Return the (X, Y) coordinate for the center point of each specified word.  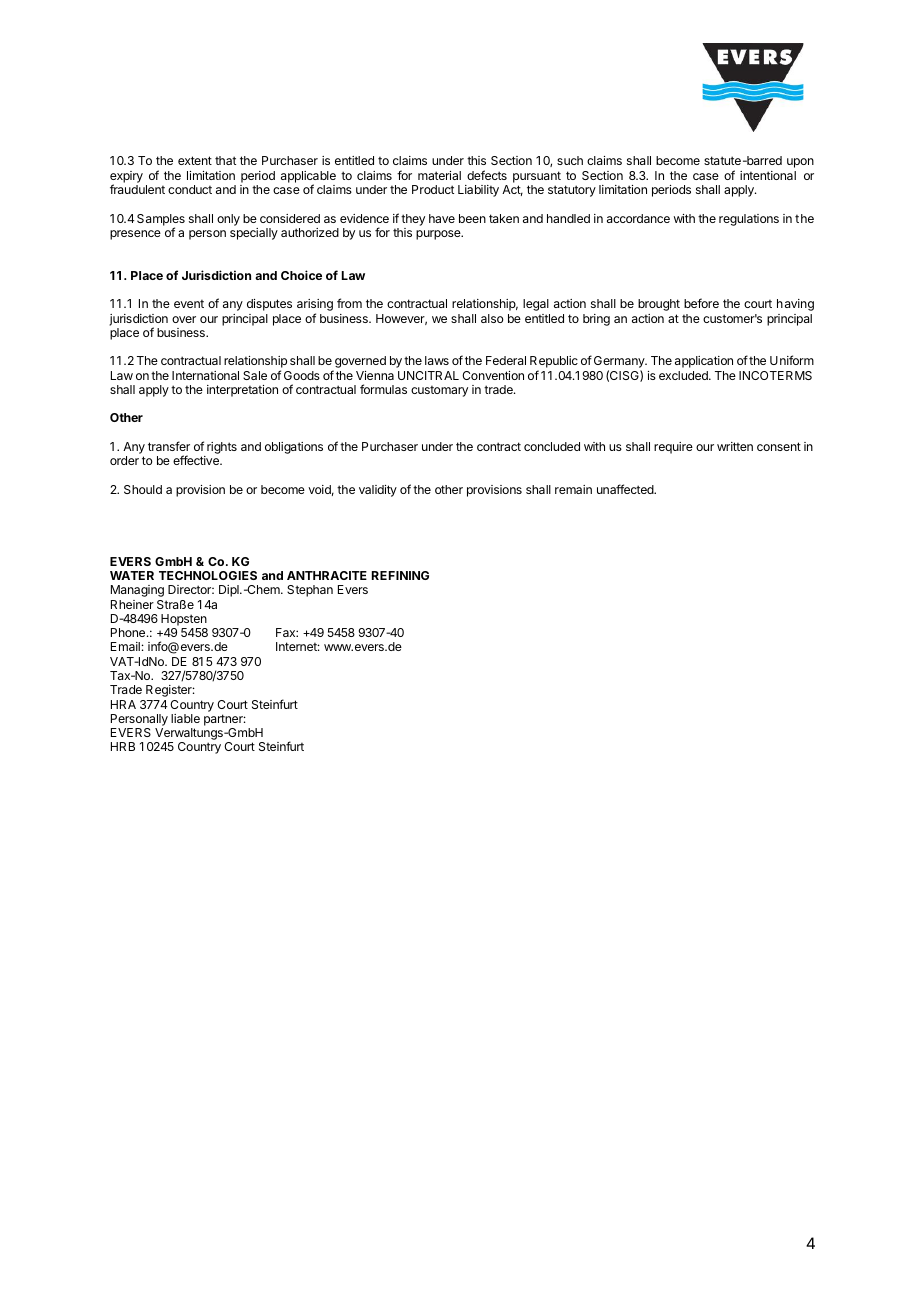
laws (437, 360)
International (205, 375)
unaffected (626, 489)
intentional (768, 175)
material (439, 175)
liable (185, 718)
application (704, 362)
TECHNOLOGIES (208, 575)
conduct (190, 189)
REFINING (400, 575)
